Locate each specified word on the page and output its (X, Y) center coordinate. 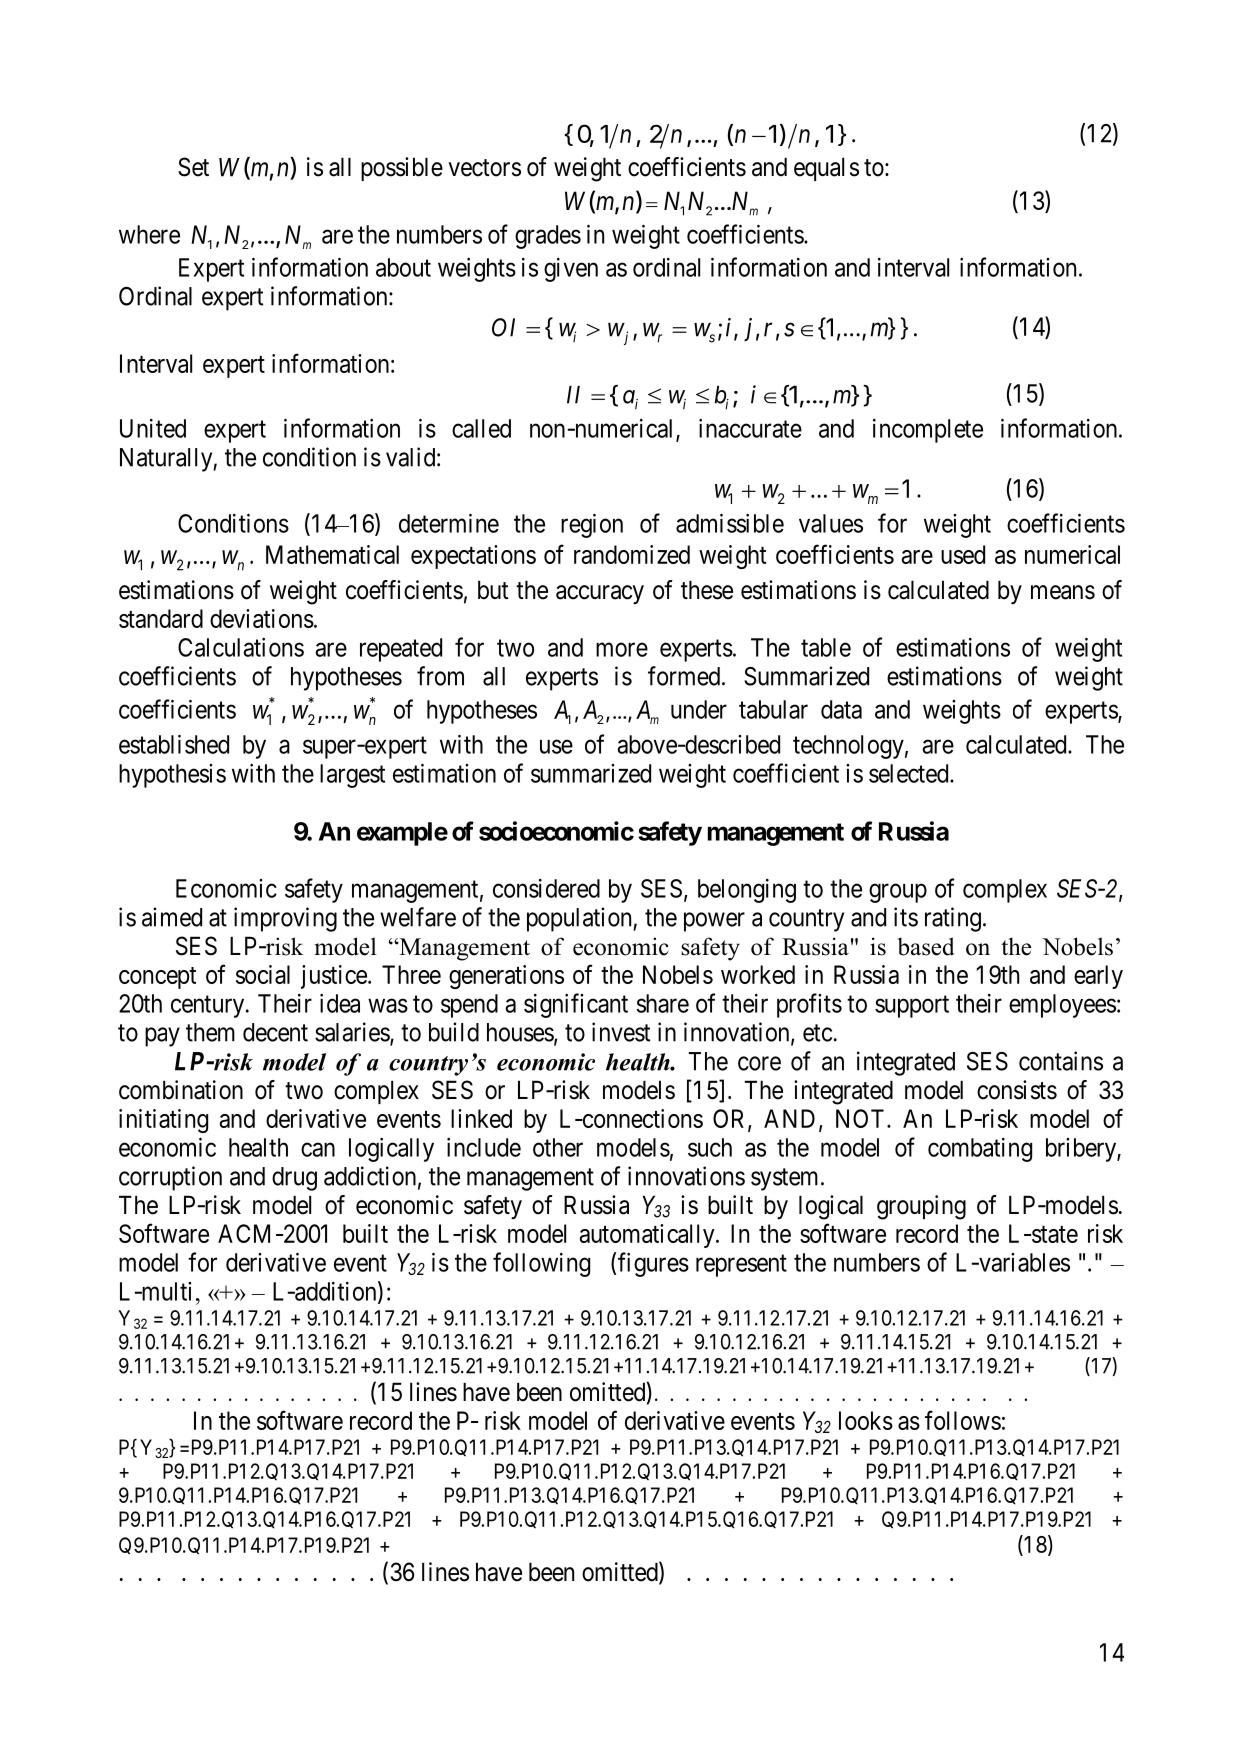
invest (621, 1032)
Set (193, 167)
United (153, 428)
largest (352, 776)
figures (653, 1264)
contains (1061, 1061)
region (592, 526)
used (963, 554)
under (699, 709)
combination (181, 1090)
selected (910, 773)
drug (294, 1179)
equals (826, 169)
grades (548, 237)
